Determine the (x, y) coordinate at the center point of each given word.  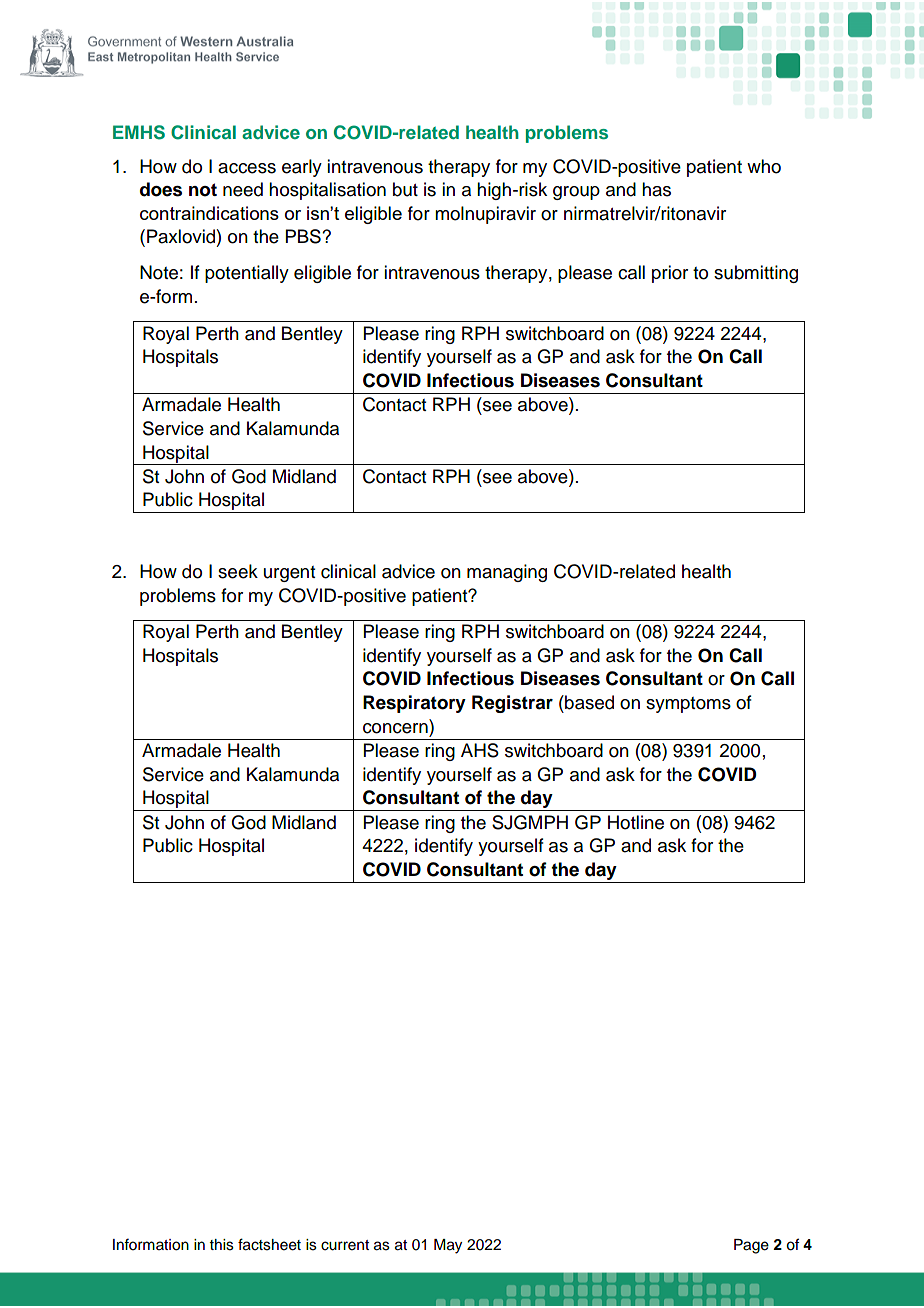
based (588, 702)
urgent (289, 574)
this (222, 1245)
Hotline (636, 822)
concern (395, 728)
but (405, 189)
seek (238, 571)
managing (507, 573)
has (656, 189)
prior (670, 274)
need (243, 189)
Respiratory (414, 704)
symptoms (688, 705)
